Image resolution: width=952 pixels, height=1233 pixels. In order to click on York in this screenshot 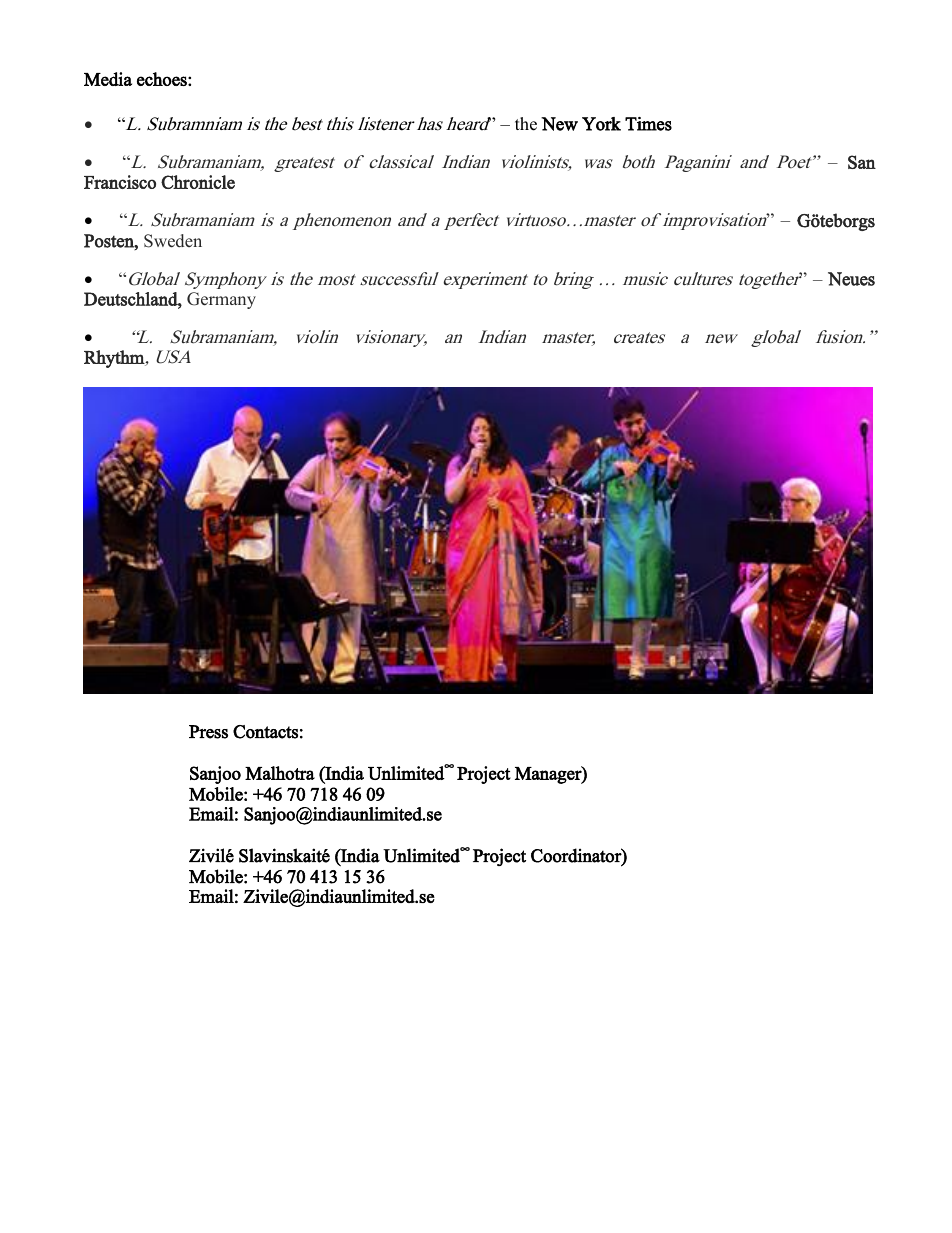, I will do `click(601, 124)`.
